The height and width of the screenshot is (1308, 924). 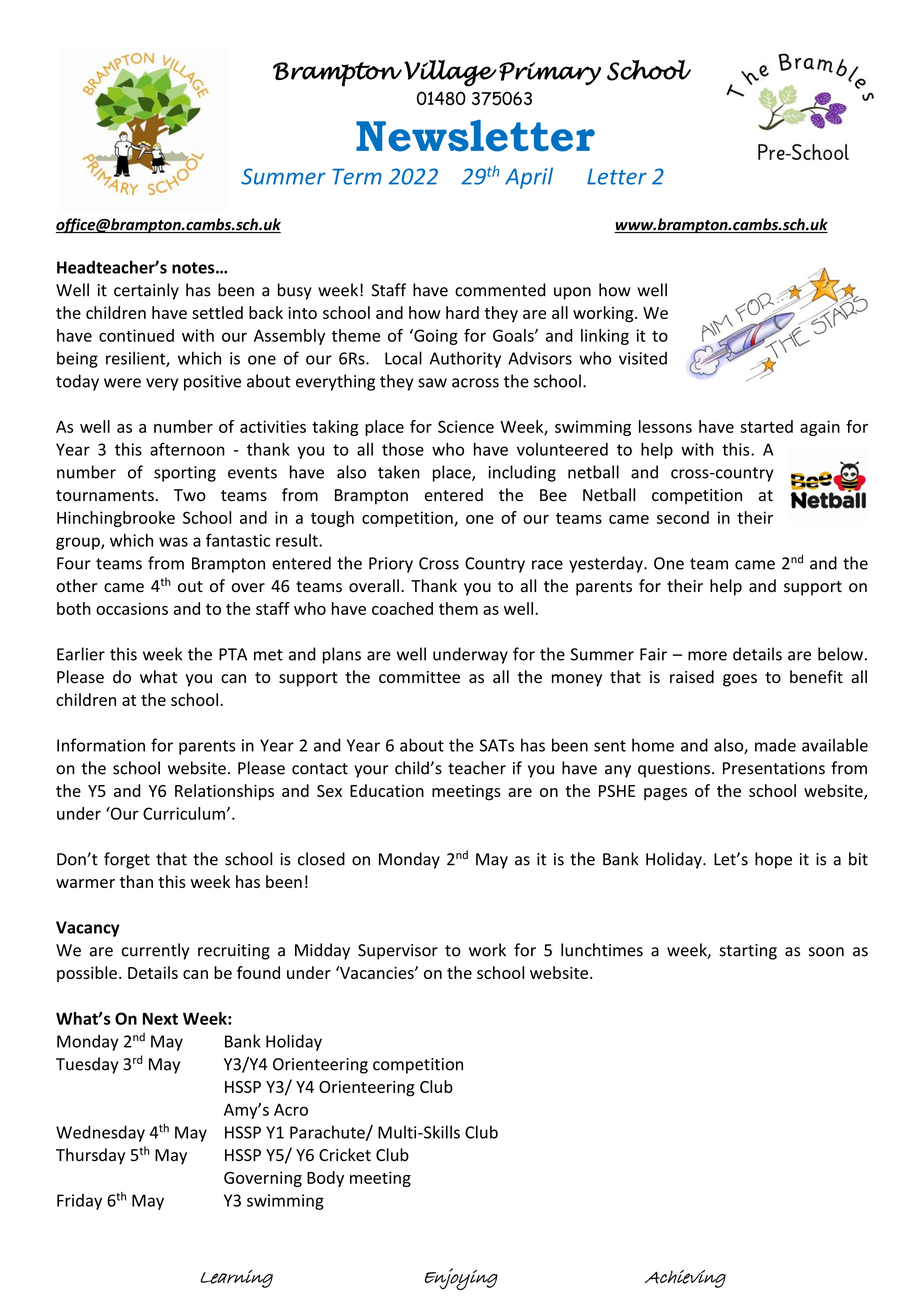 What do you see at coordinates (387, 790) in the screenshot?
I see `Education` at bounding box center [387, 790].
